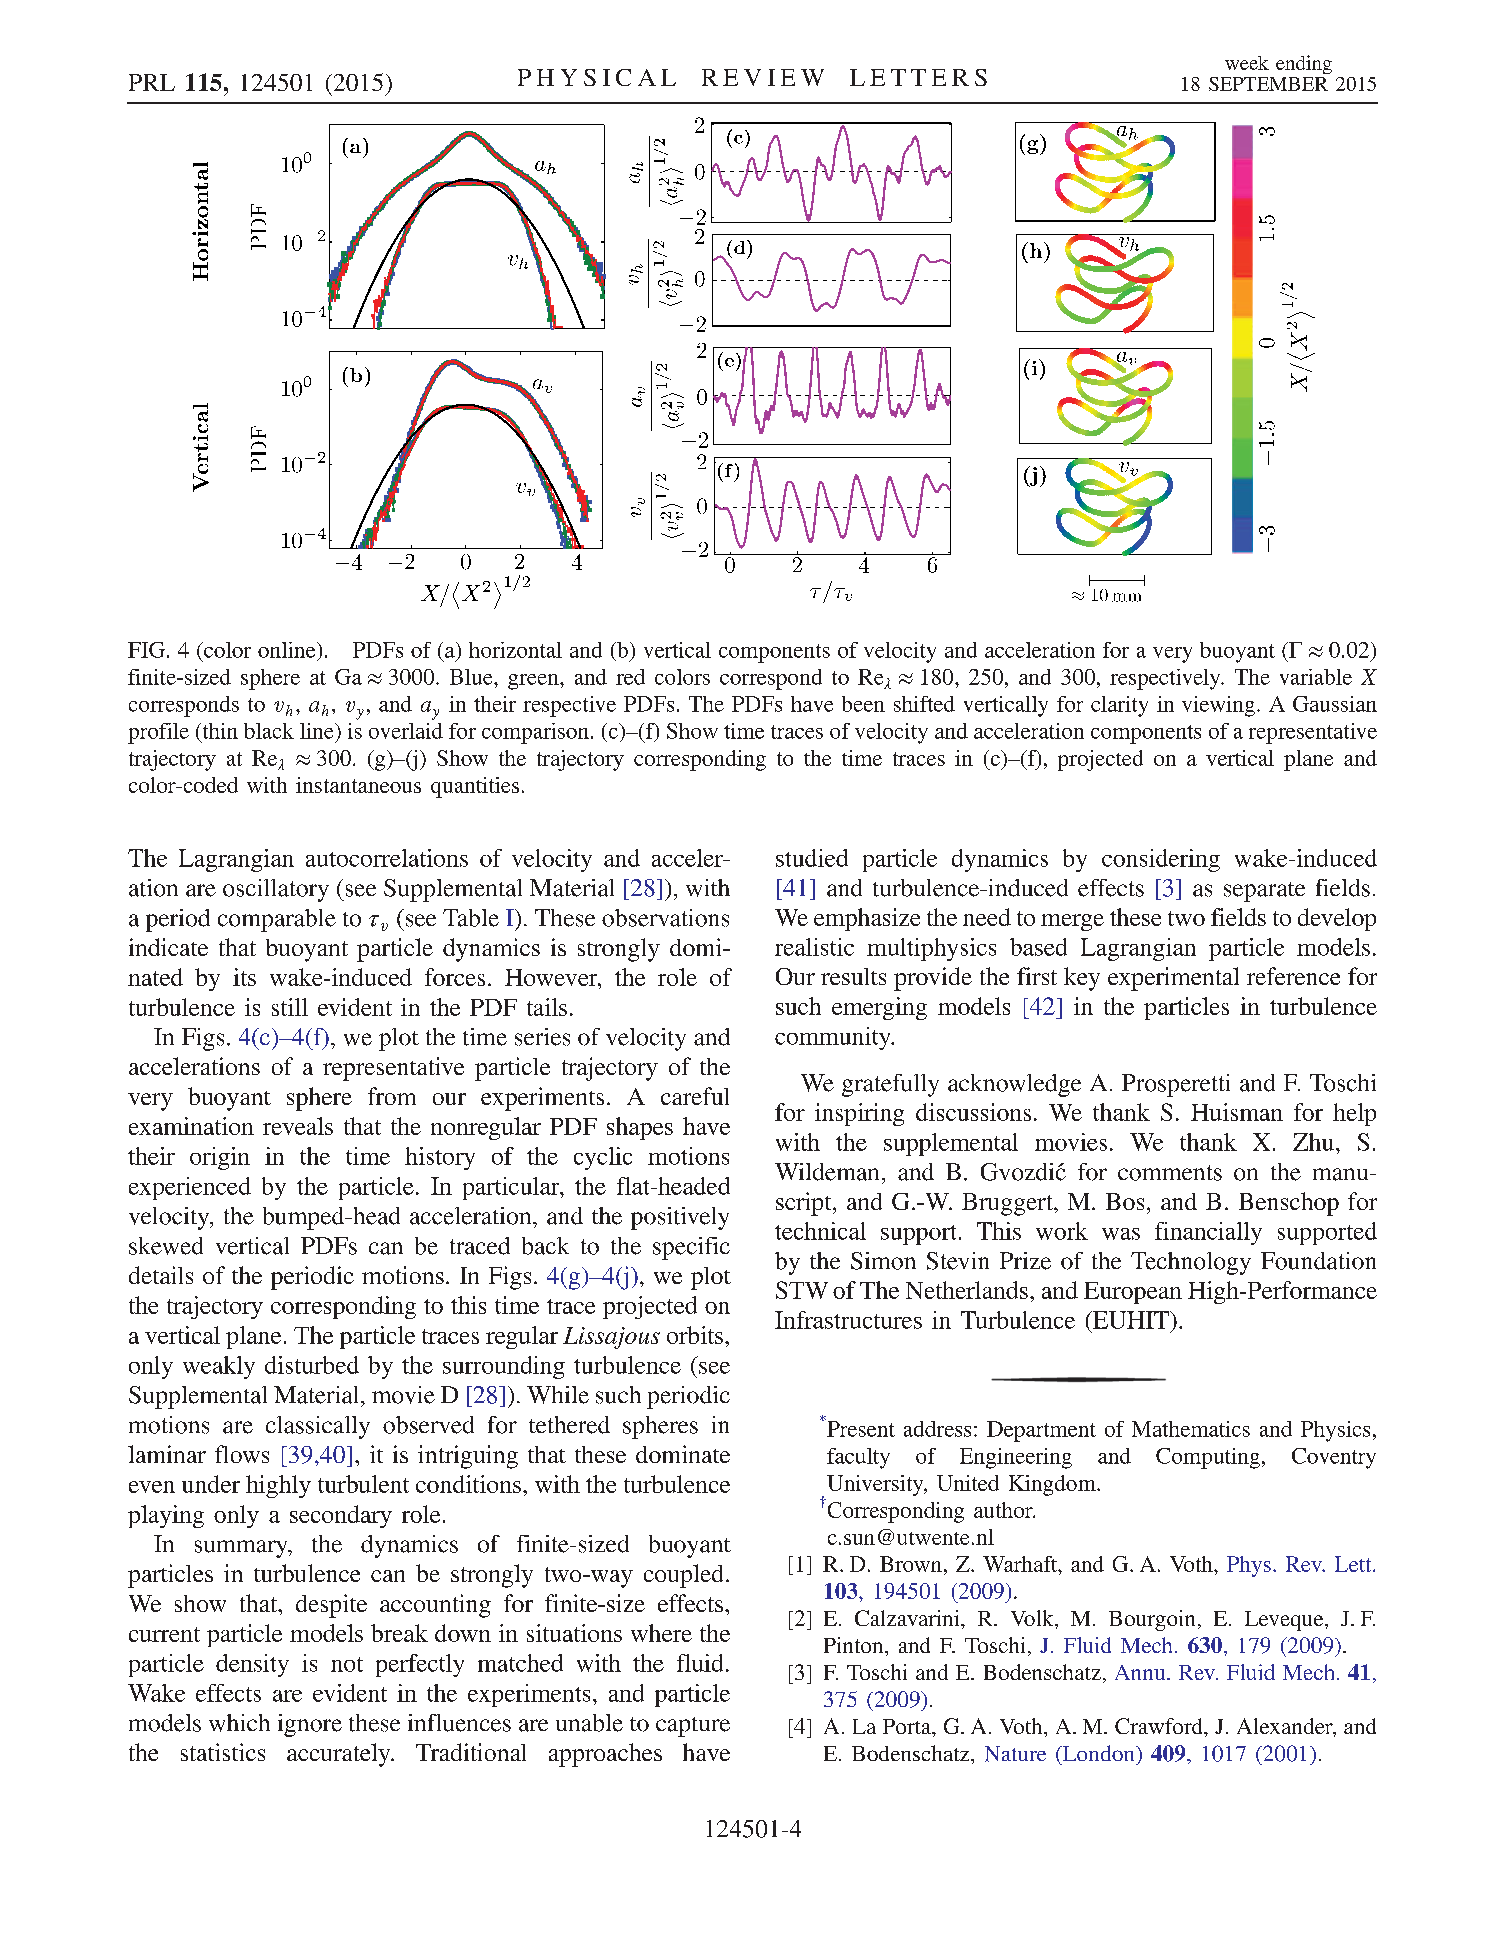  I want to click on comments, so click(1170, 1173).
